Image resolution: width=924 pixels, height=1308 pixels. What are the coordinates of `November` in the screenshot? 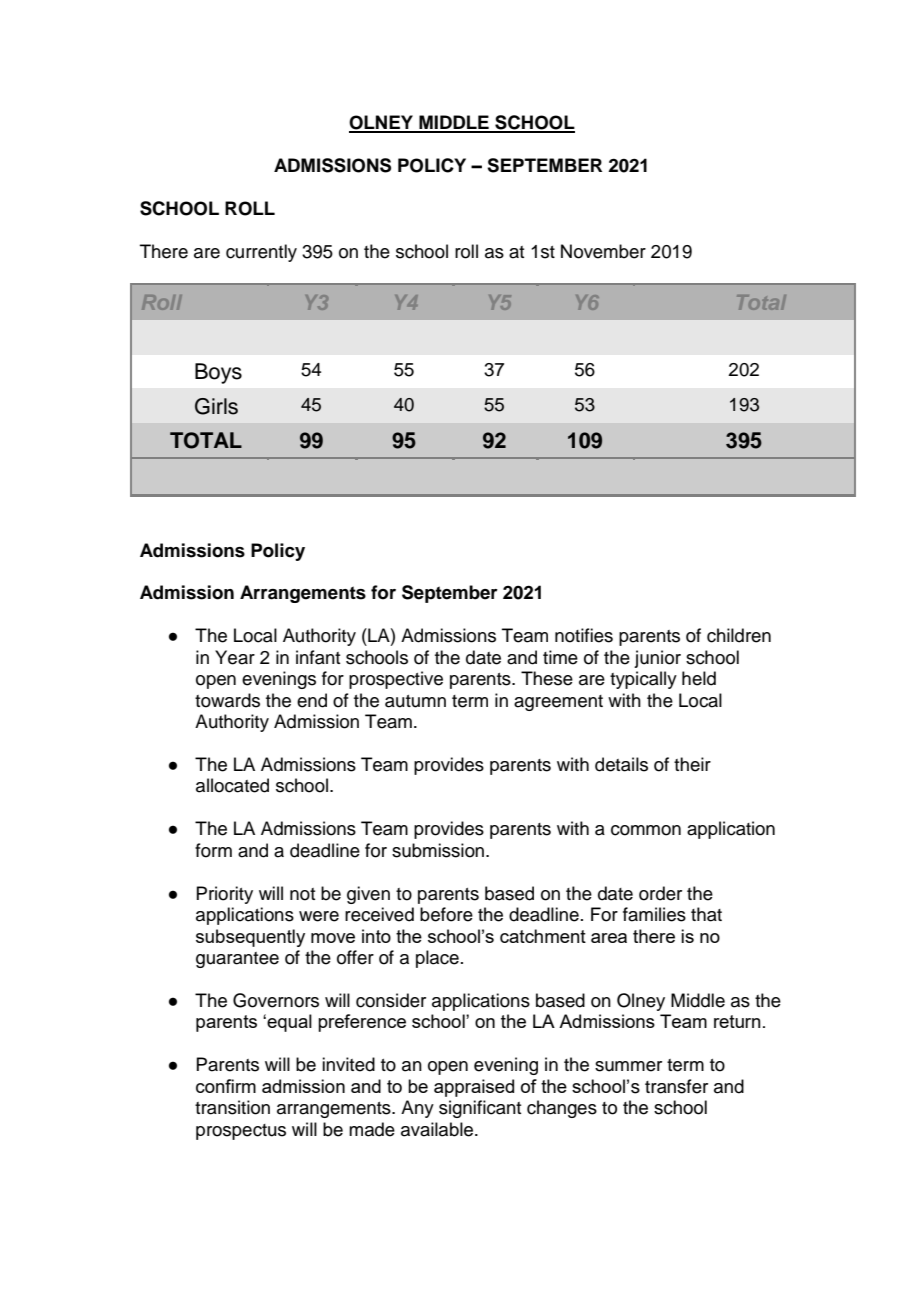 It's located at (603, 251).
